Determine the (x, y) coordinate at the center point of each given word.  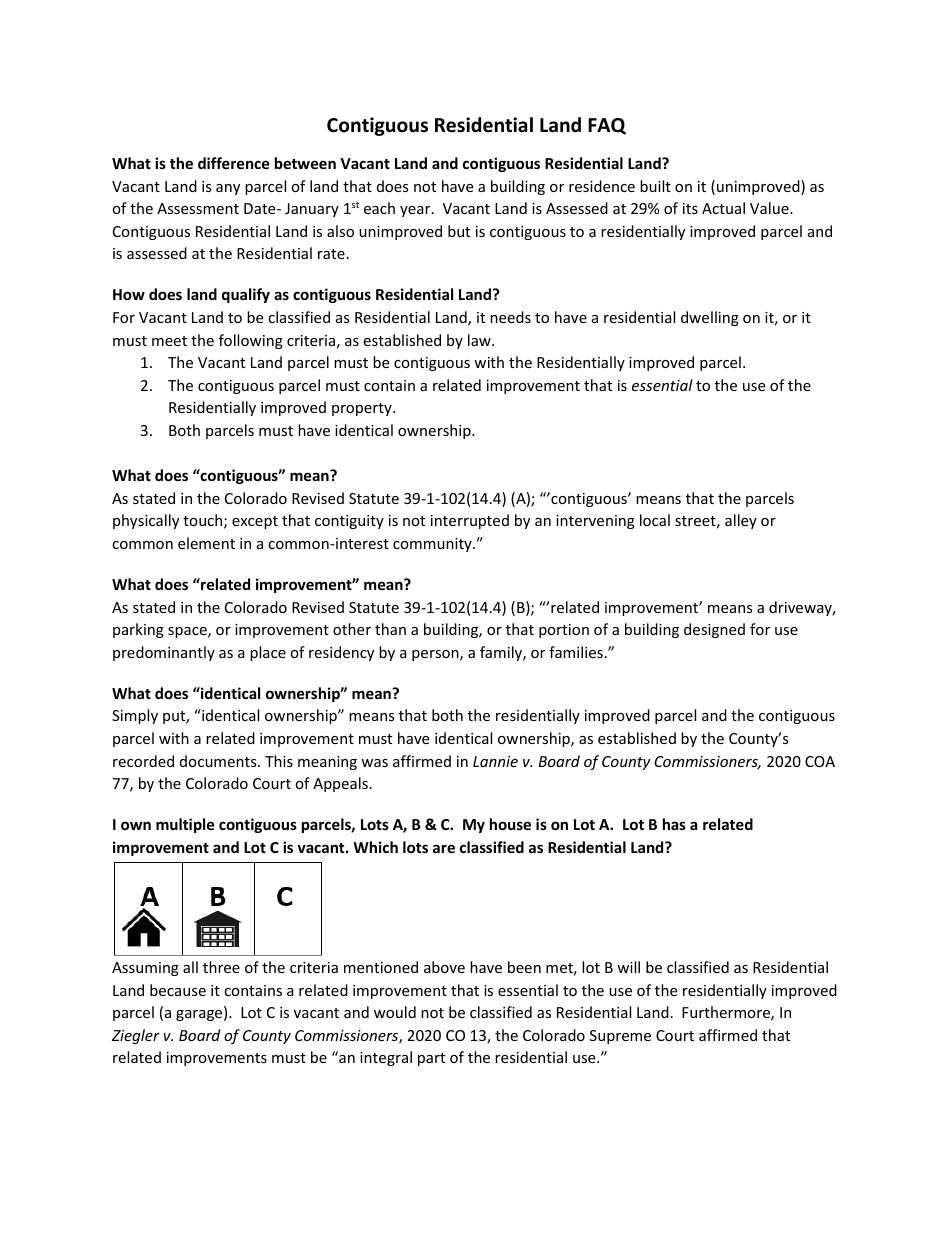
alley (741, 521)
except (255, 522)
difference (234, 163)
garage (200, 1015)
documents (219, 761)
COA (820, 761)
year (416, 211)
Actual (723, 208)
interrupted (470, 521)
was (374, 763)
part (431, 1059)
